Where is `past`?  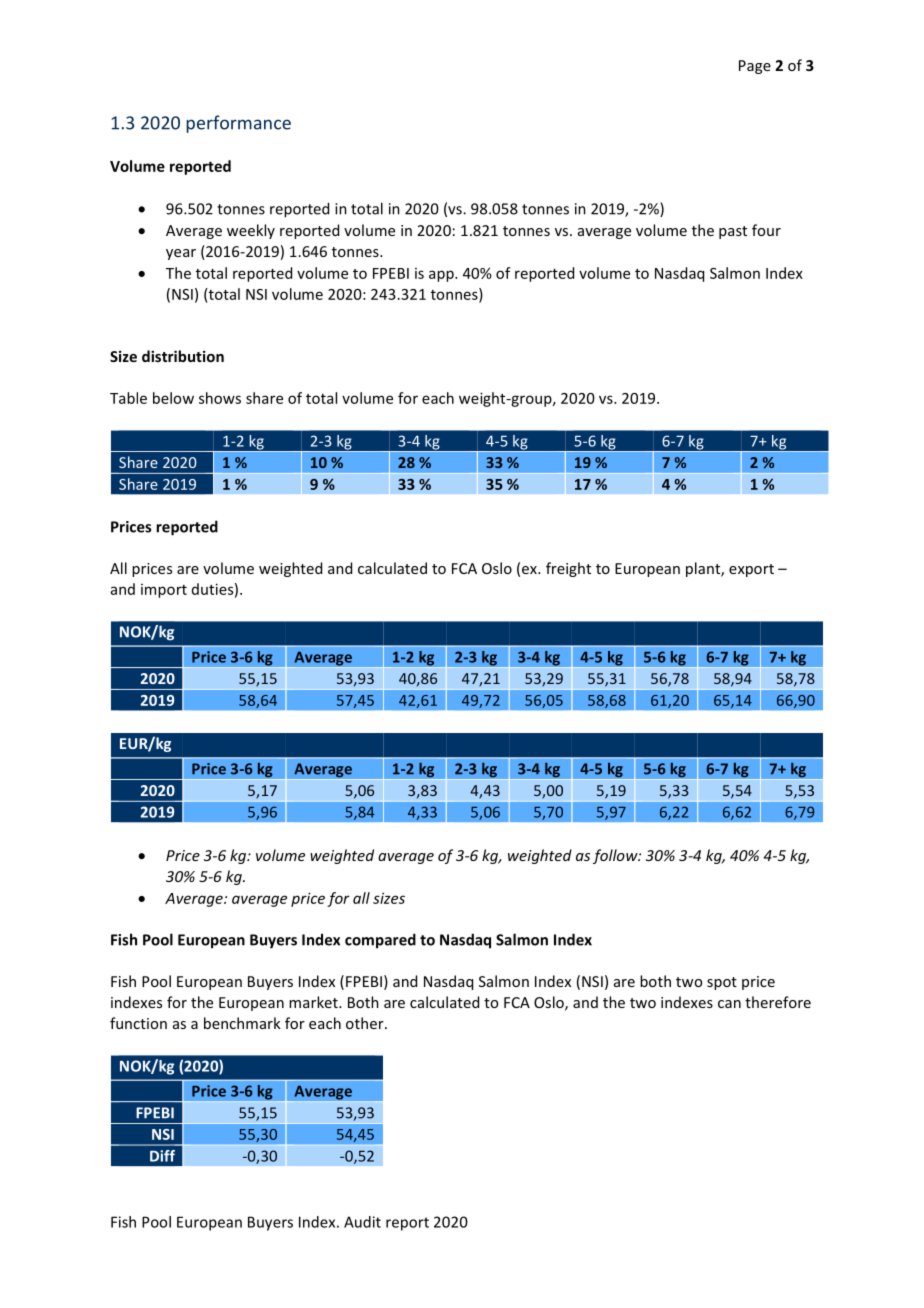 past is located at coordinates (733, 232).
